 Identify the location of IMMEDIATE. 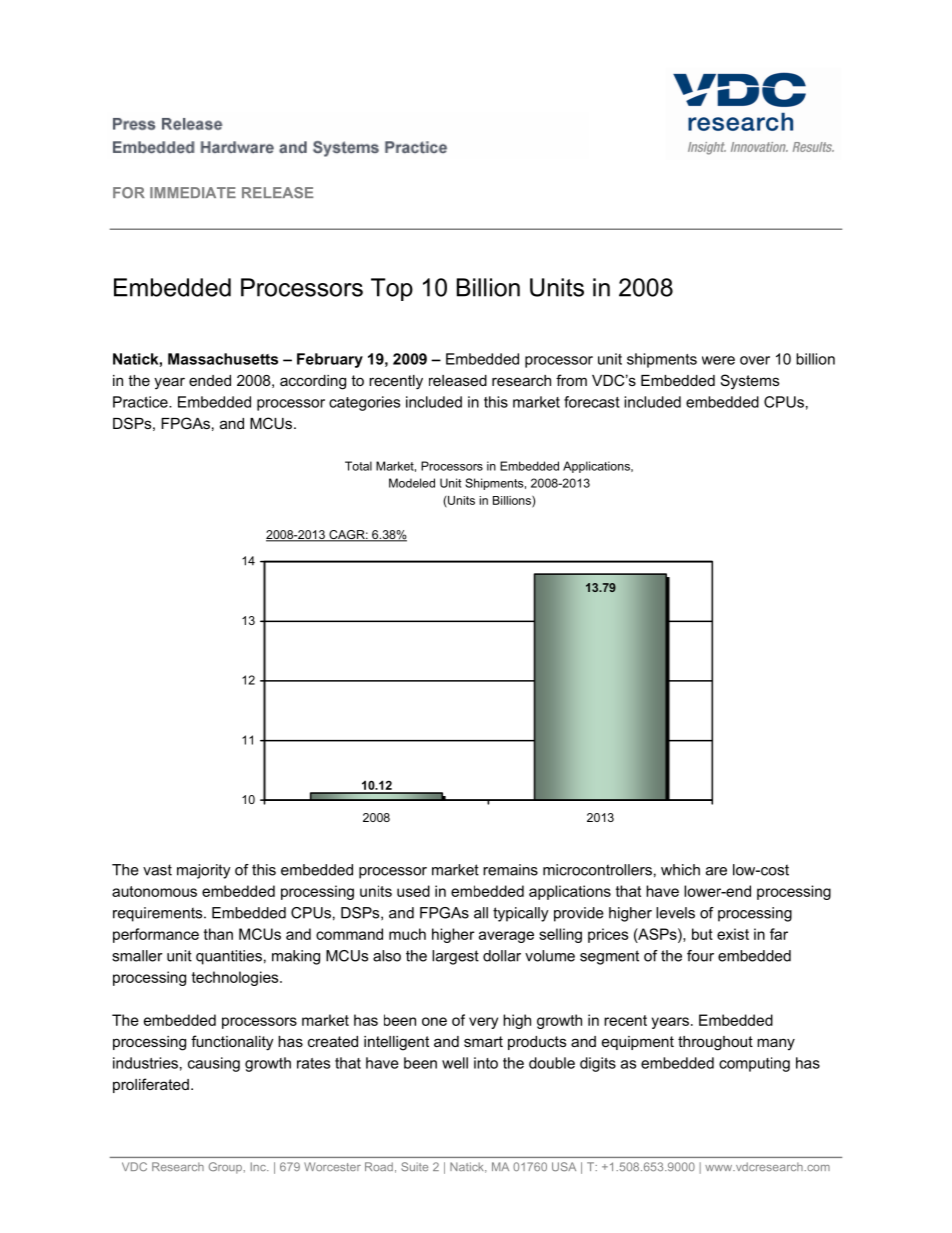
(193, 192).
